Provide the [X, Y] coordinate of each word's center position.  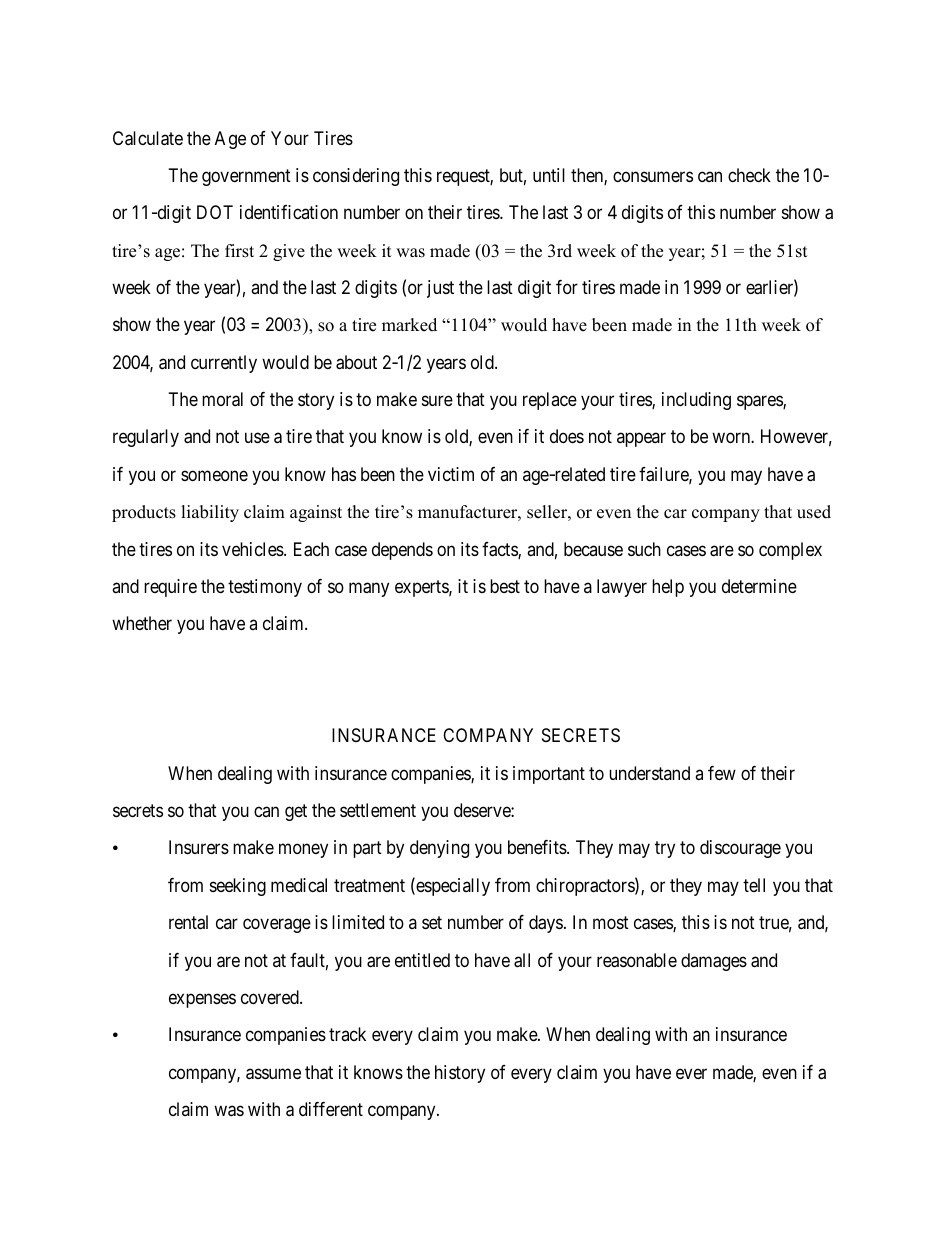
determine [759, 586]
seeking [238, 887]
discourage [740, 849]
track [347, 1034]
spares [760, 403]
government [246, 177]
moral [222, 399]
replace [550, 401]
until [549, 175]
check [749, 175]
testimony [265, 588]
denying [439, 849]
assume [273, 1074]
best [505, 586]
